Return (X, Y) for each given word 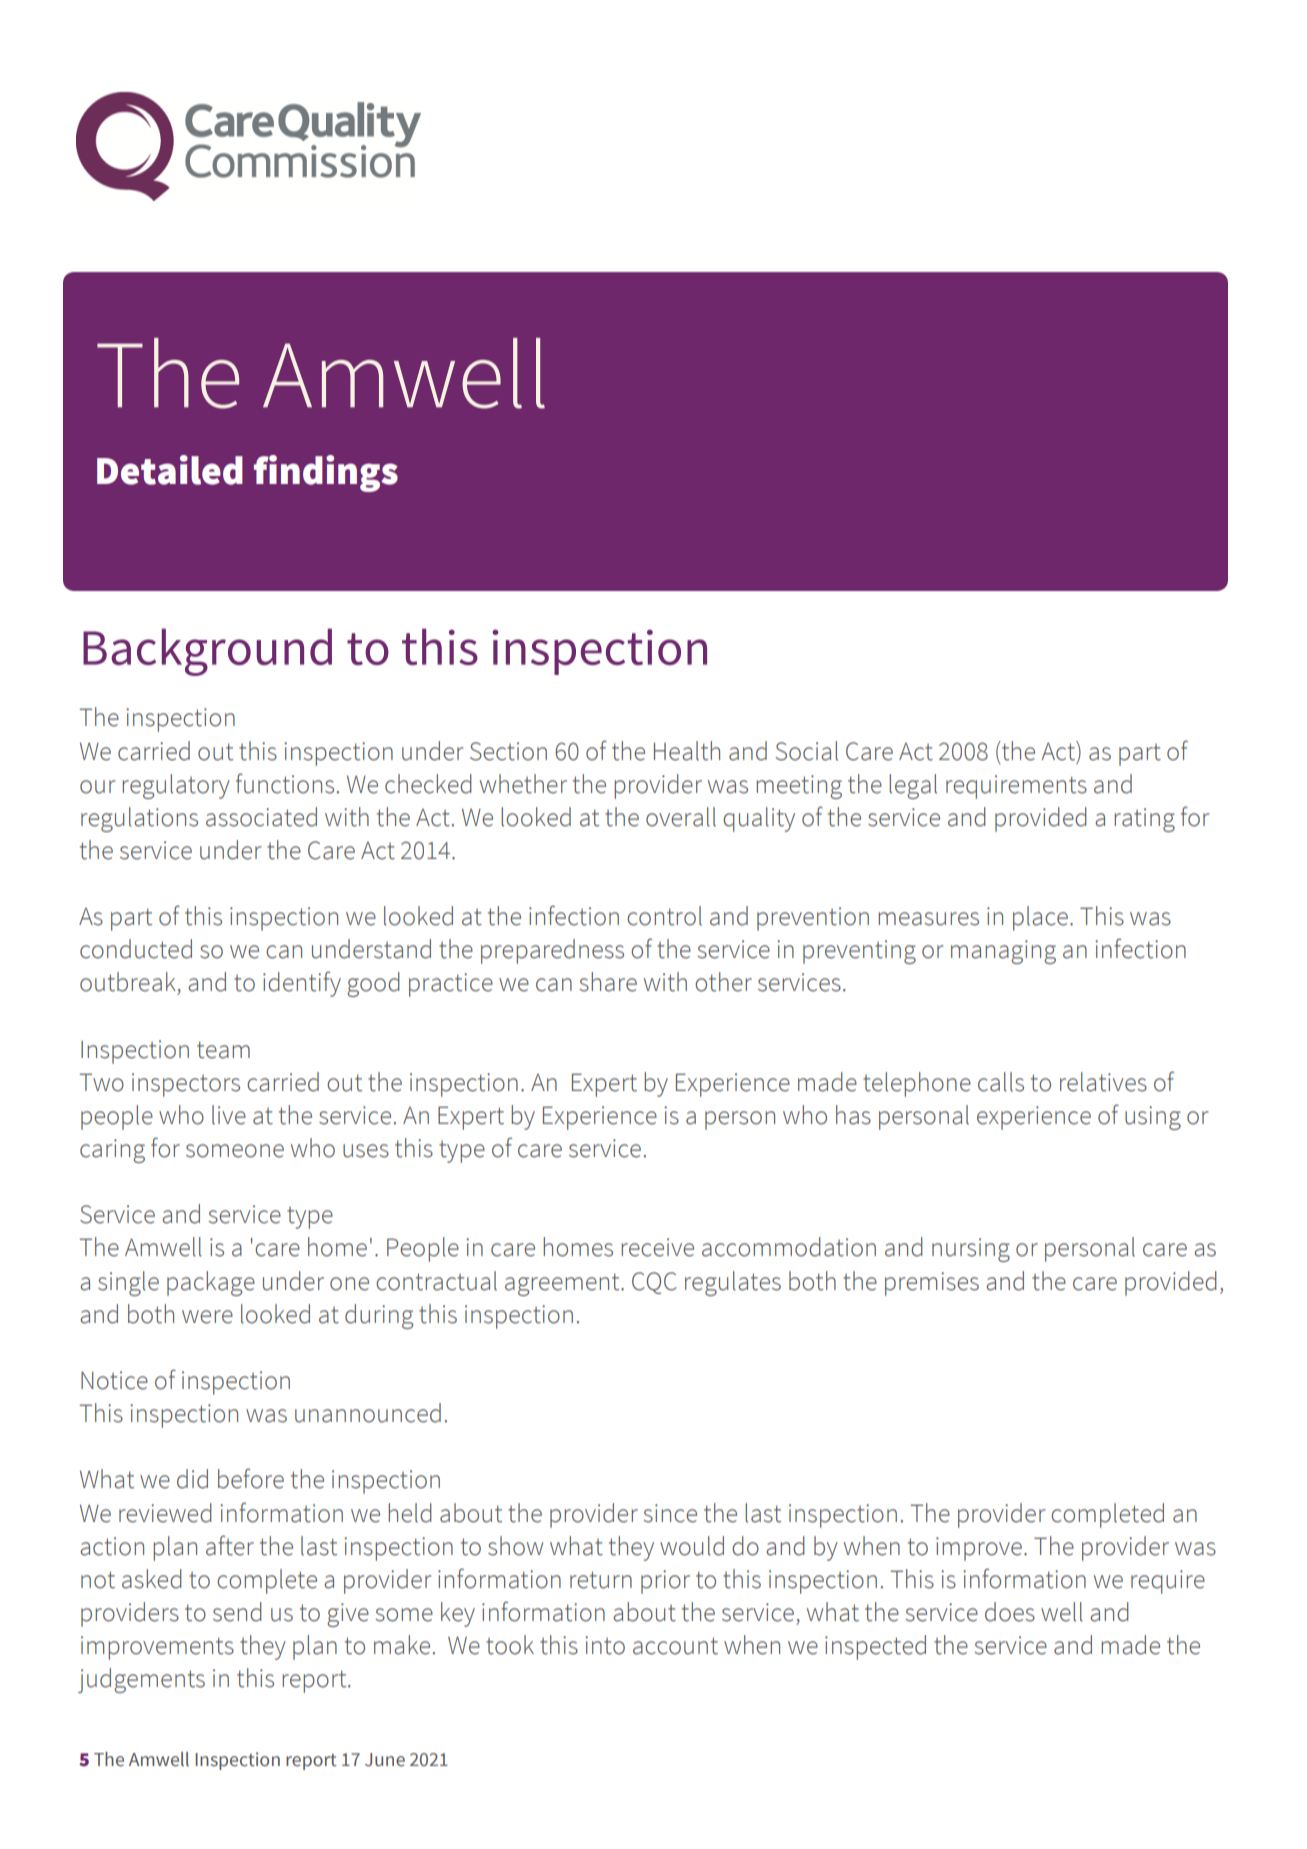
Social (807, 751)
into (605, 1645)
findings (326, 473)
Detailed (170, 470)
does (1010, 1612)
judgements (141, 1680)
